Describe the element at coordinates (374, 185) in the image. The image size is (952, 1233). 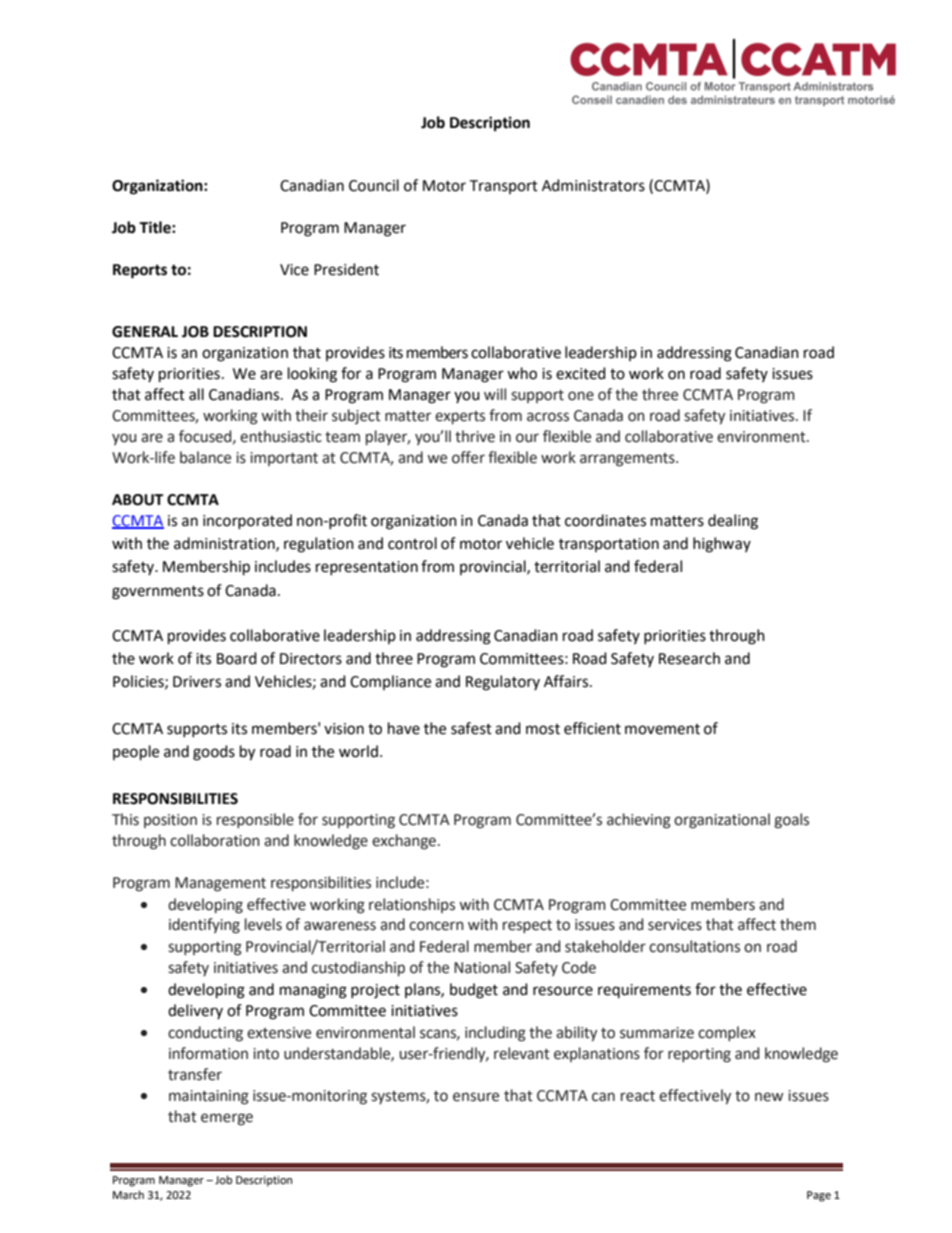
I see `Council` at that location.
